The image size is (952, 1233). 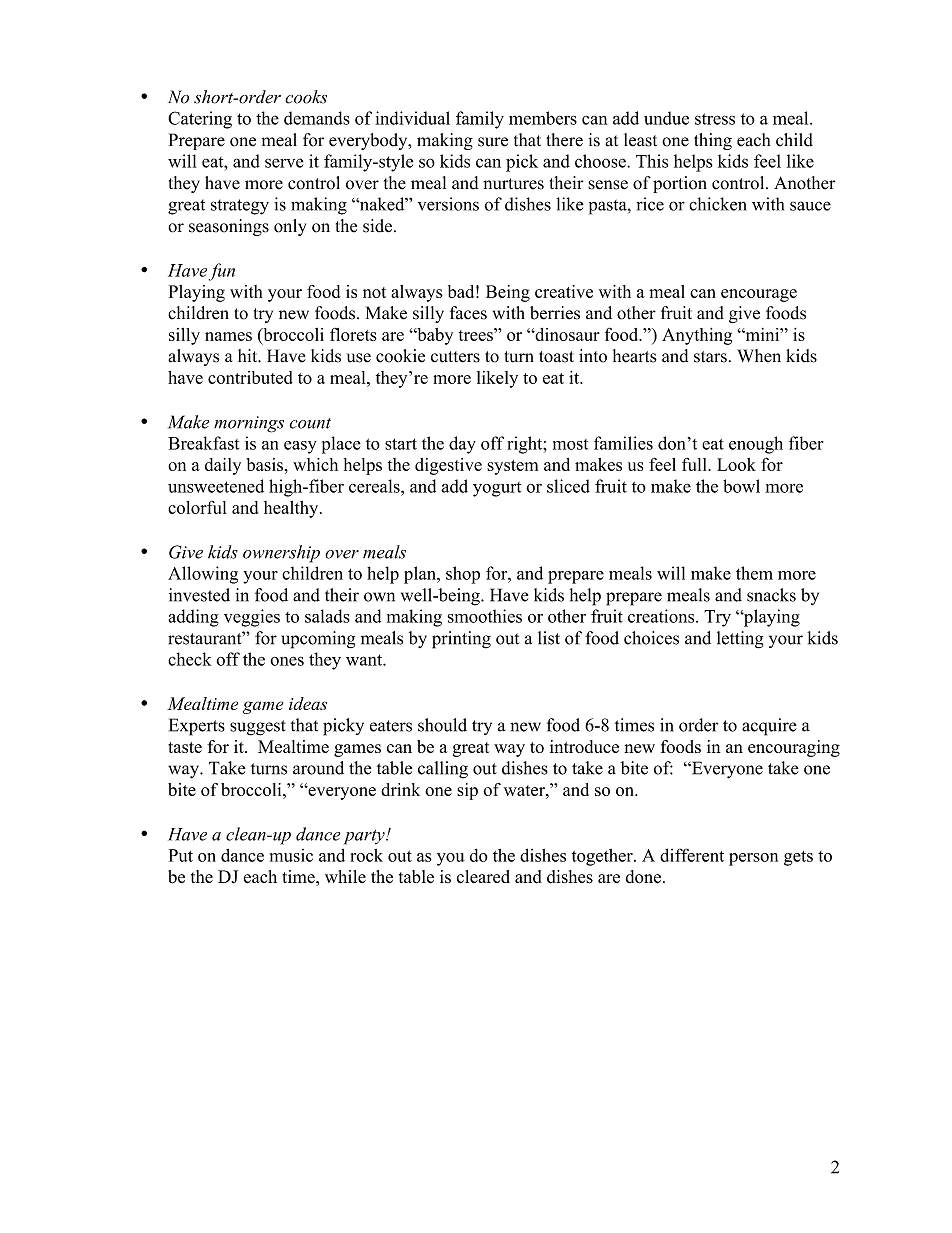 What do you see at coordinates (252, 618) in the page?
I see `veggies` at bounding box center [252, 618].
